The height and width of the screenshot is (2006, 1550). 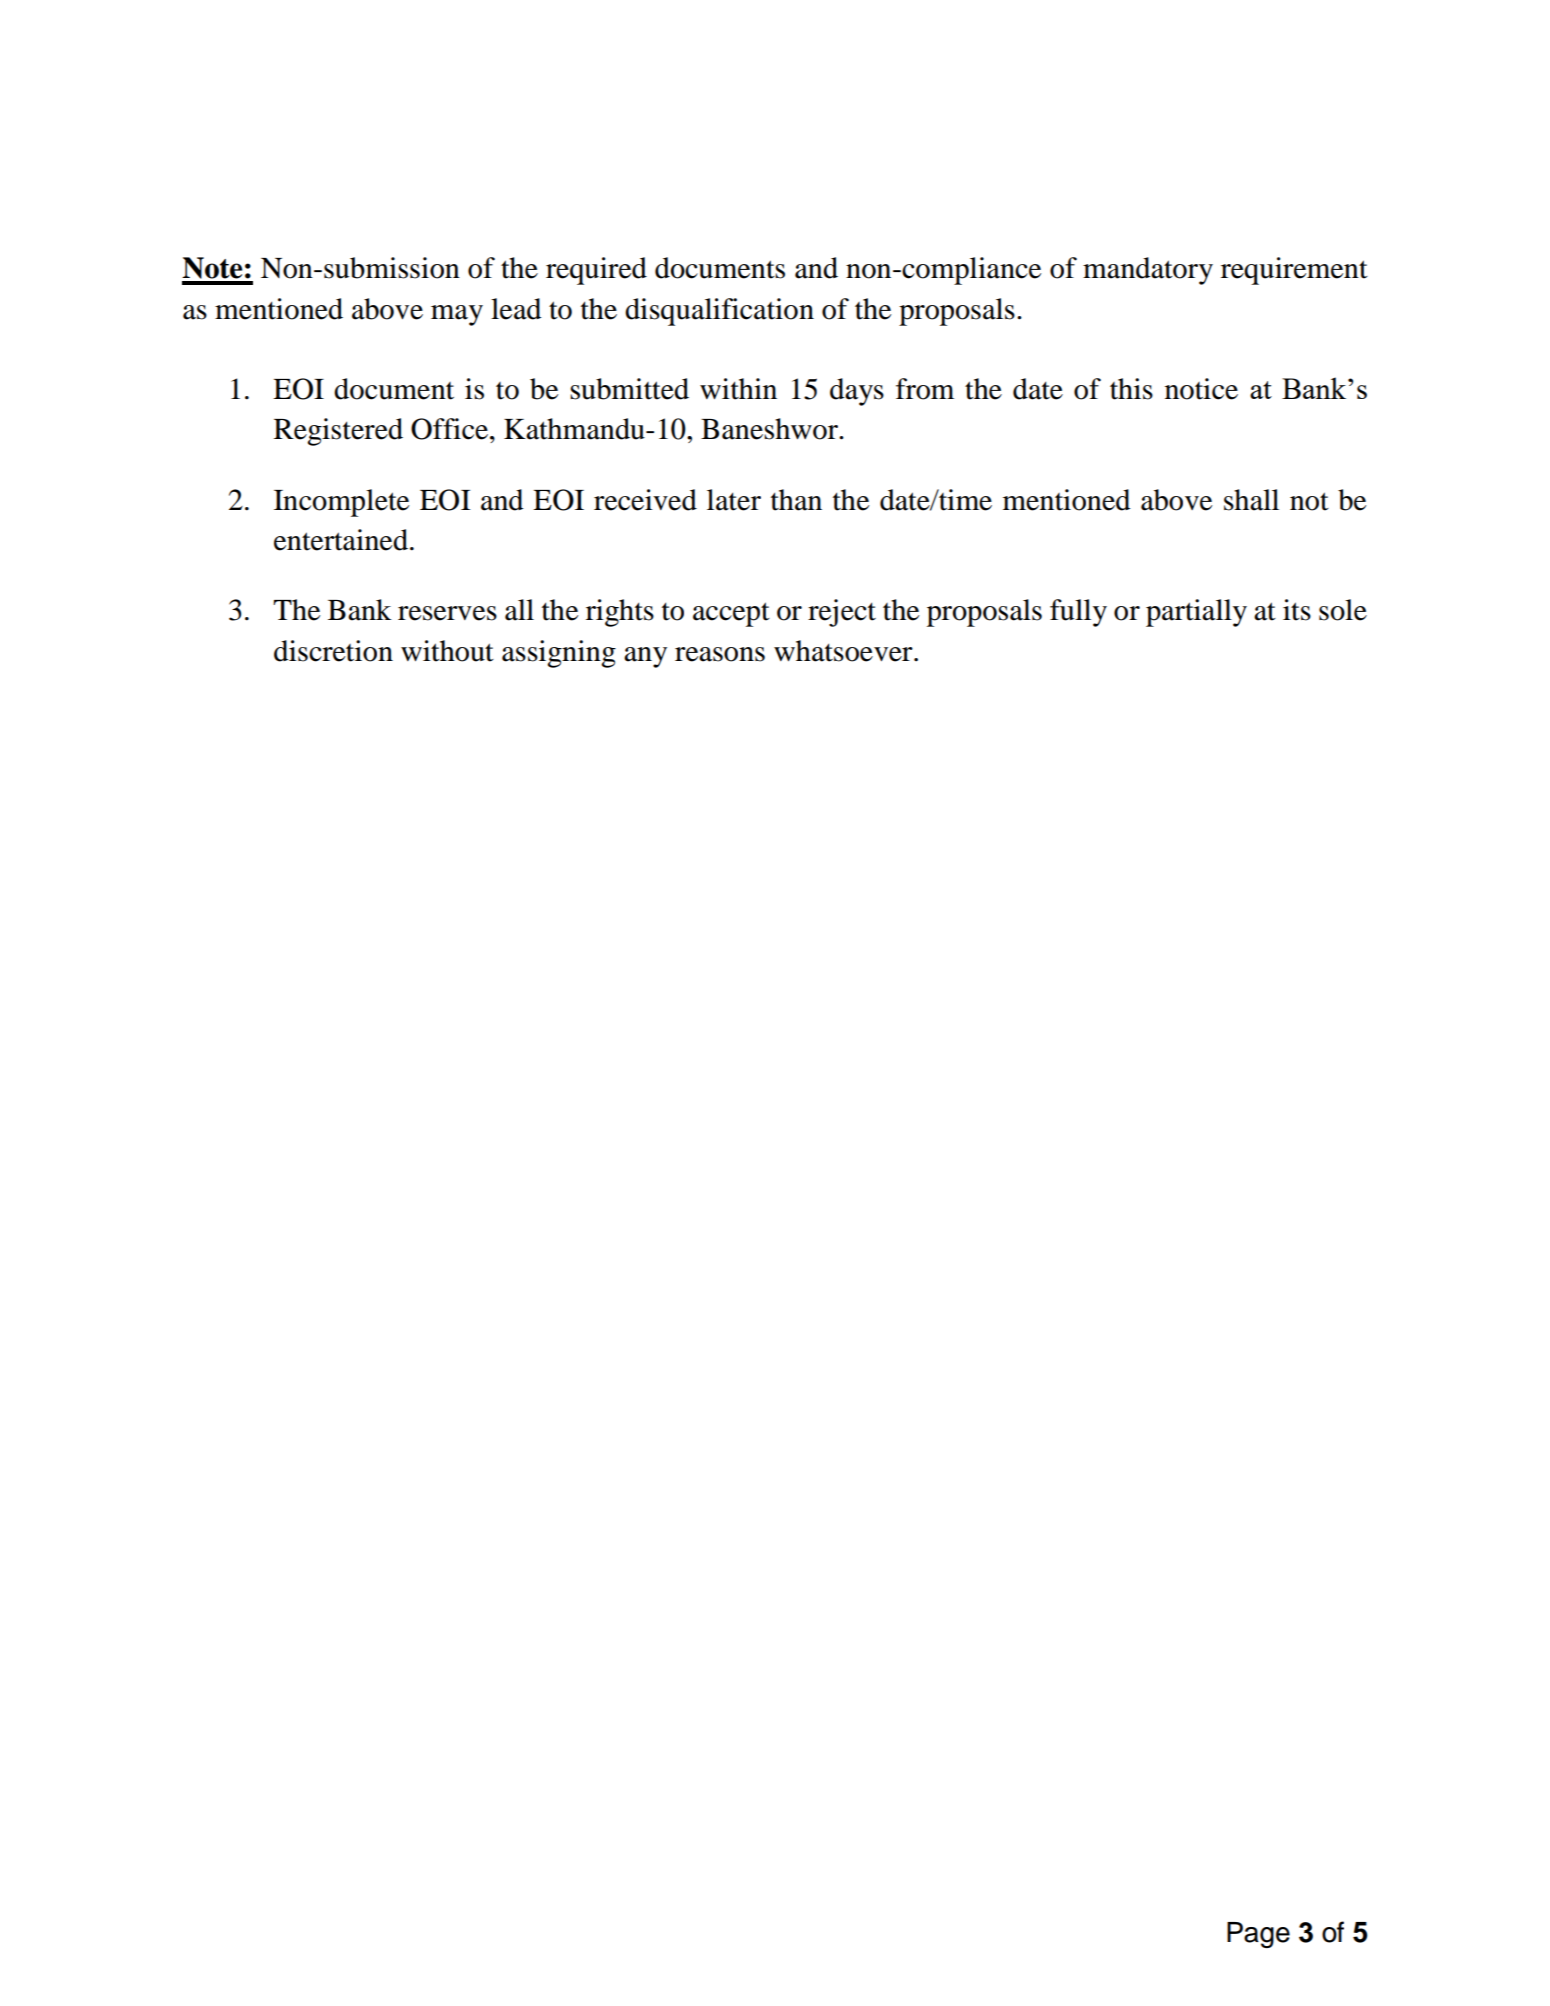 What do you see at coordinates (645, 657) in the screenshot?
I see `any` at bounding box center [645, 657].
